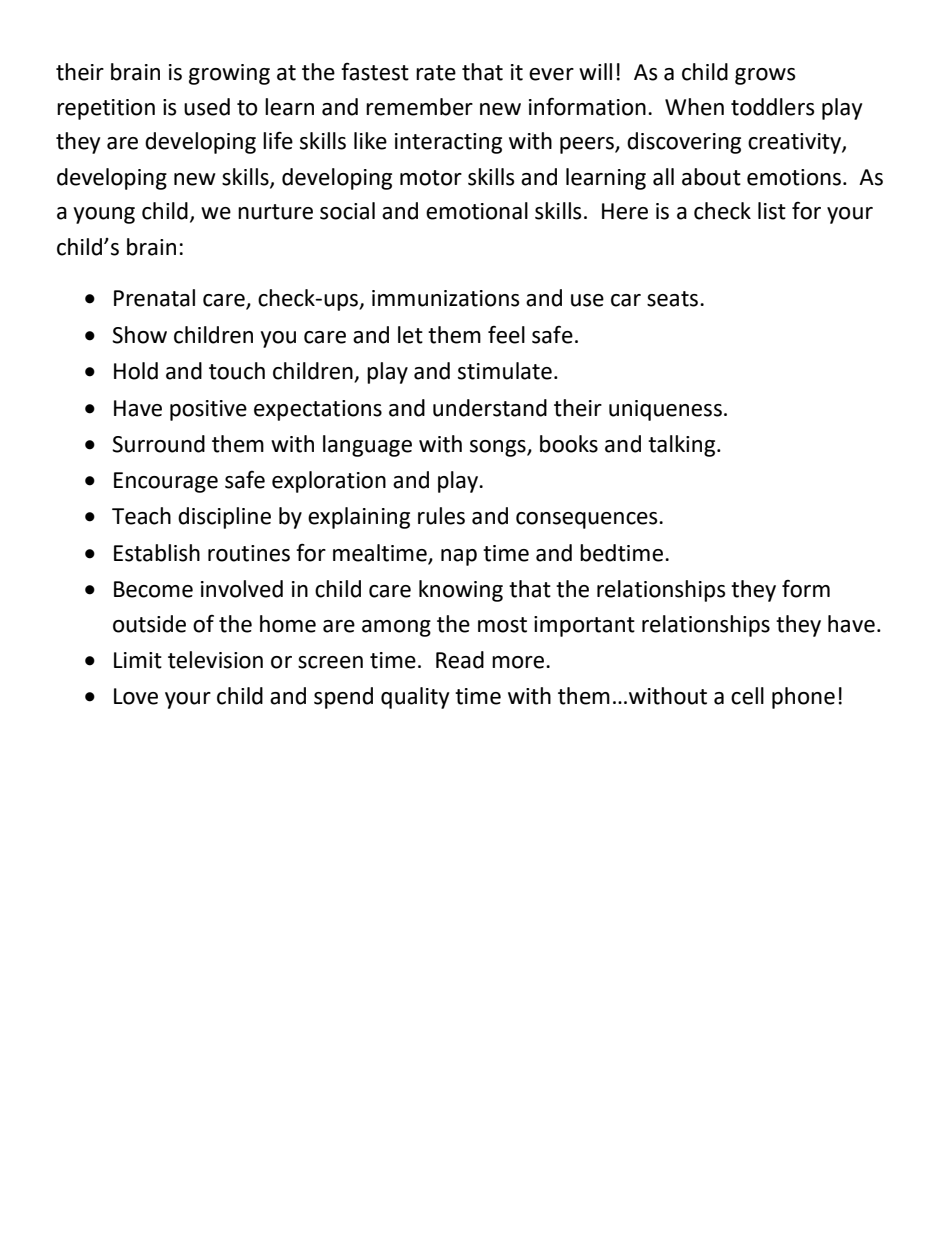 Image resolution: width=952 pixels, height=1233 pixels. What do you see at coordinates (207, 107) in the document?
I see `used` at bounding box center [207, 107].
